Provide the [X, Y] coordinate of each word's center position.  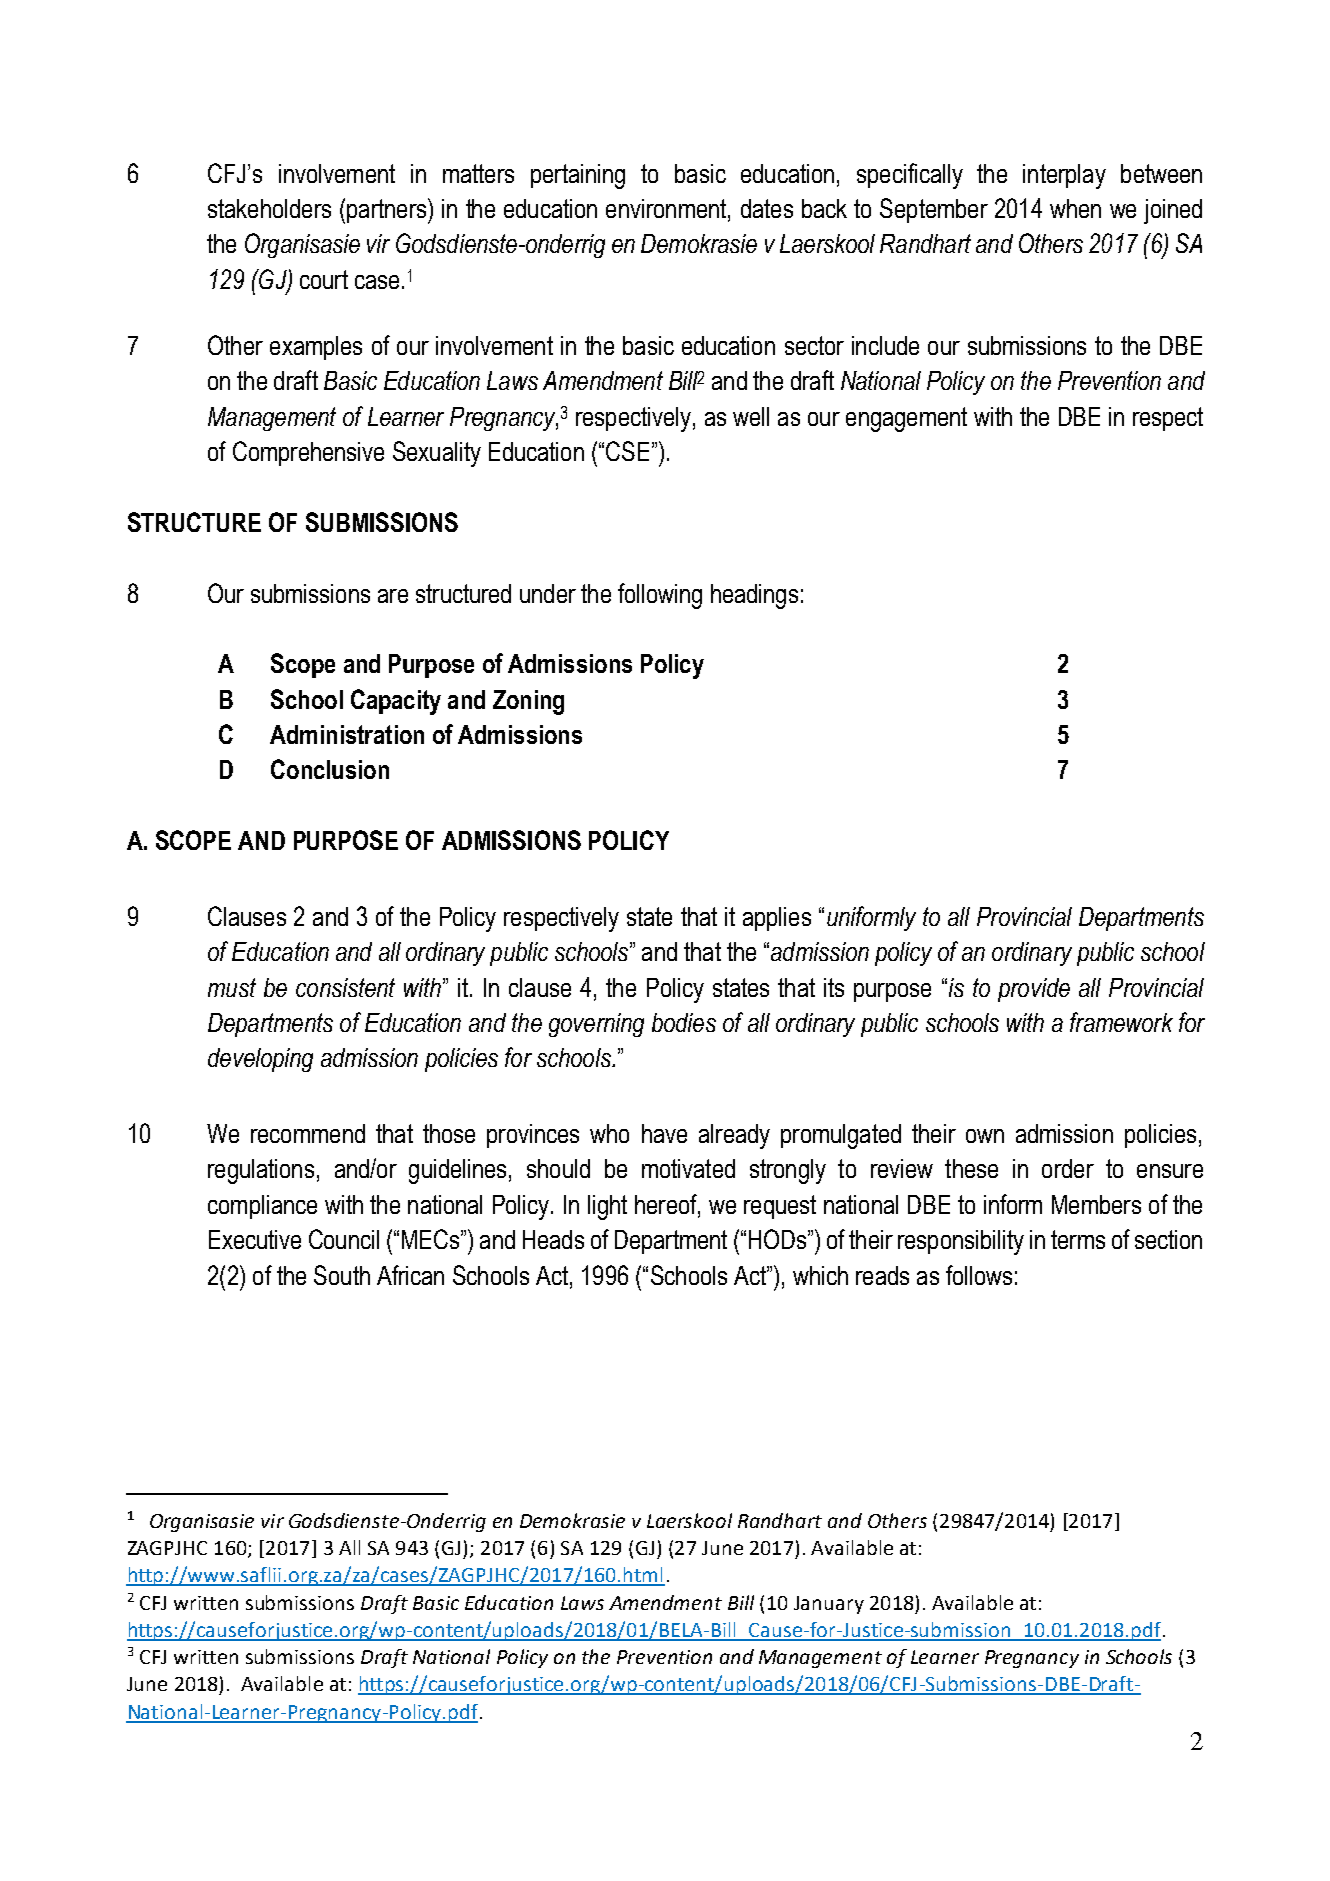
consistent [345, 987]
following [660, 596]
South [342, 1275]
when [1075, 208]
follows [979, 1275]
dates [767, 208]
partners [386, 211]
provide [1034, 990]
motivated [688, 1168]
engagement [906, 419]
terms [1078, 1239]
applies [777, 919]
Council [344, 1239]
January [829, 1605]
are [393, 596]
